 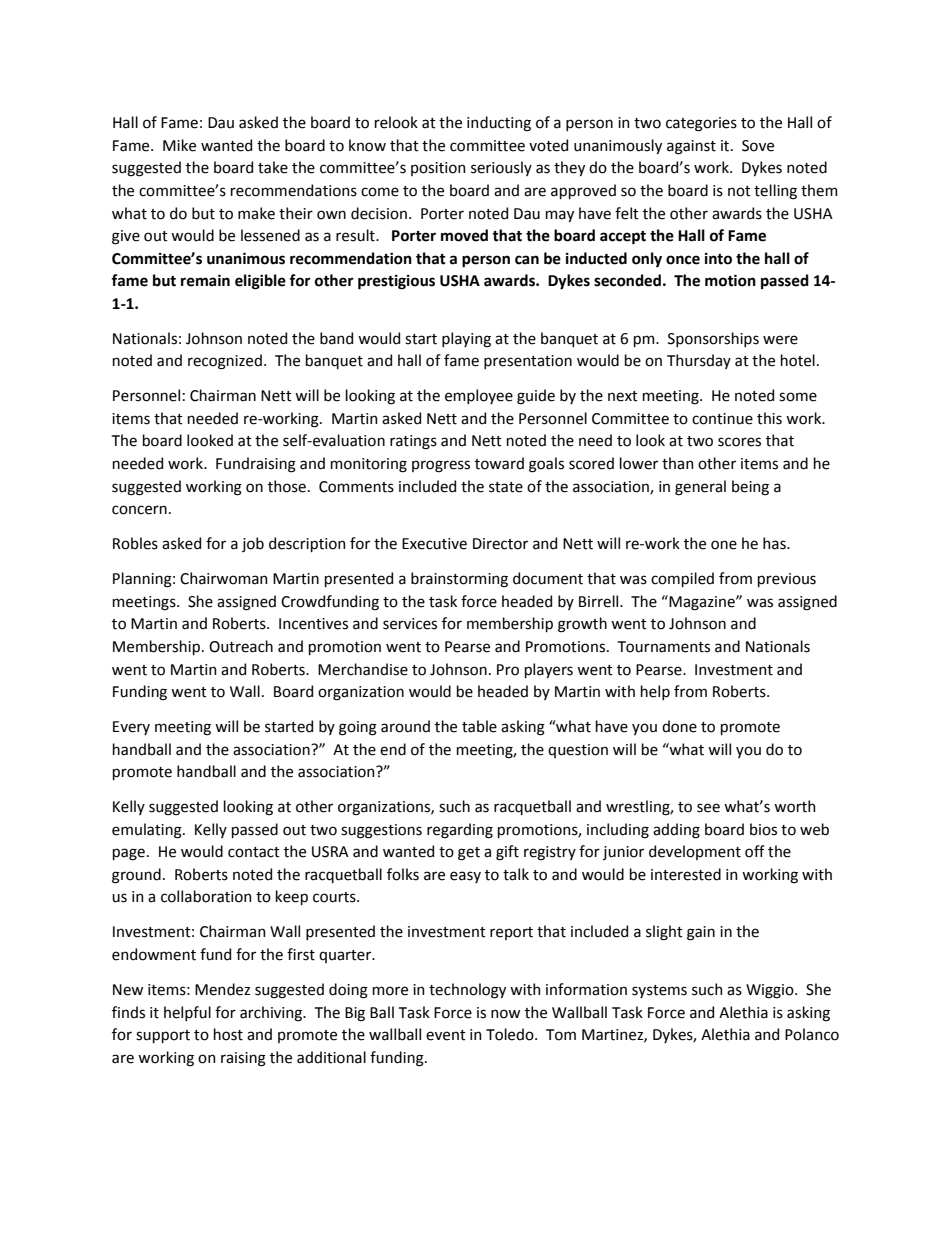 I want to click on recognized, so click(x=225, y=362).
